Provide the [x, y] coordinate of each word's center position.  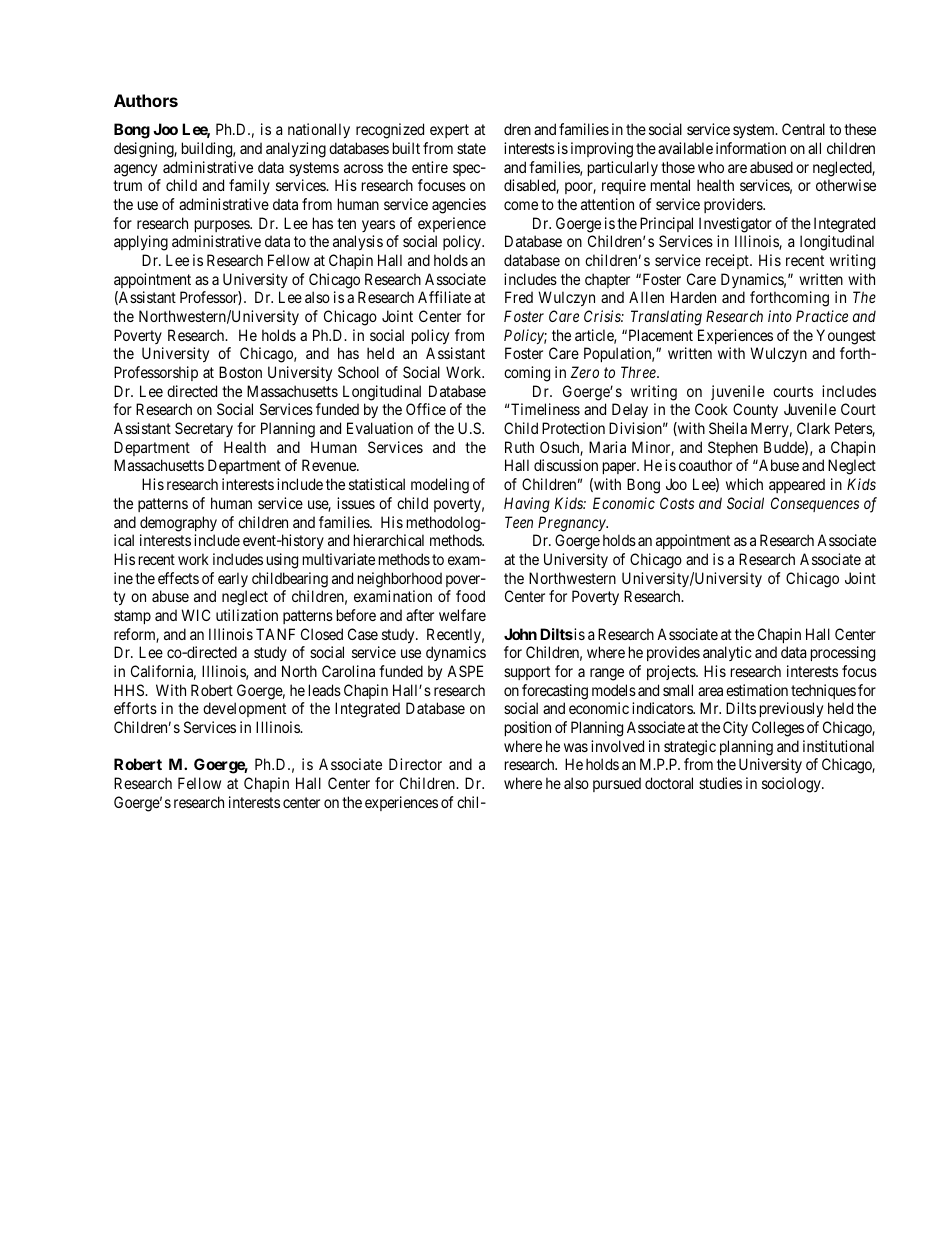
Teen [519, 522]
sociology [792, 785]
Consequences [815, 504]
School [358, 372]
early [233, 579]
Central [803, 129]
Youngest [846, 337]
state [471, 148]
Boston [240, 372]
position [528, 728]
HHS [130, 690]
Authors [146, 100]
